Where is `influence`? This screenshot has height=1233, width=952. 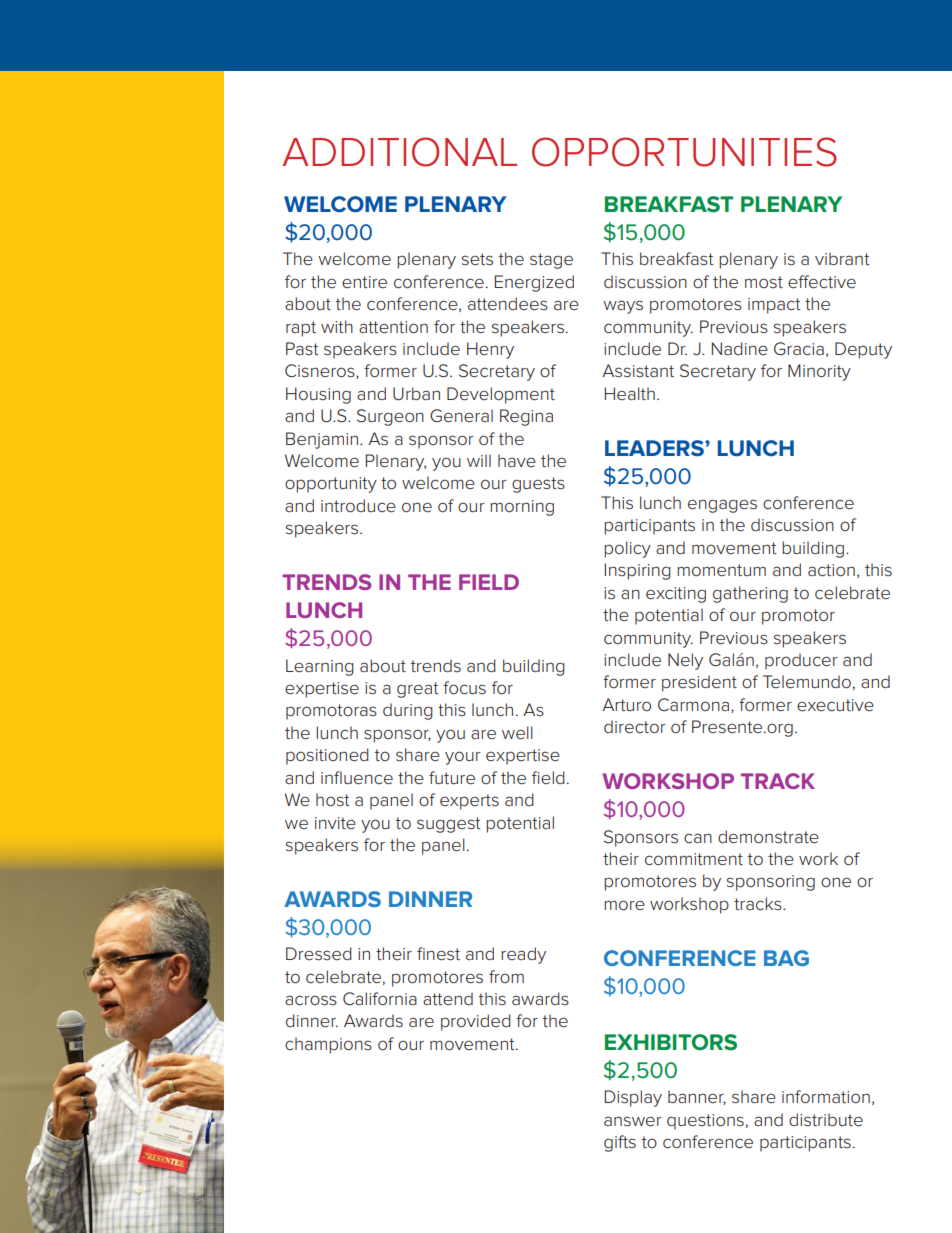
influence is located at coordinates (357, 778).
